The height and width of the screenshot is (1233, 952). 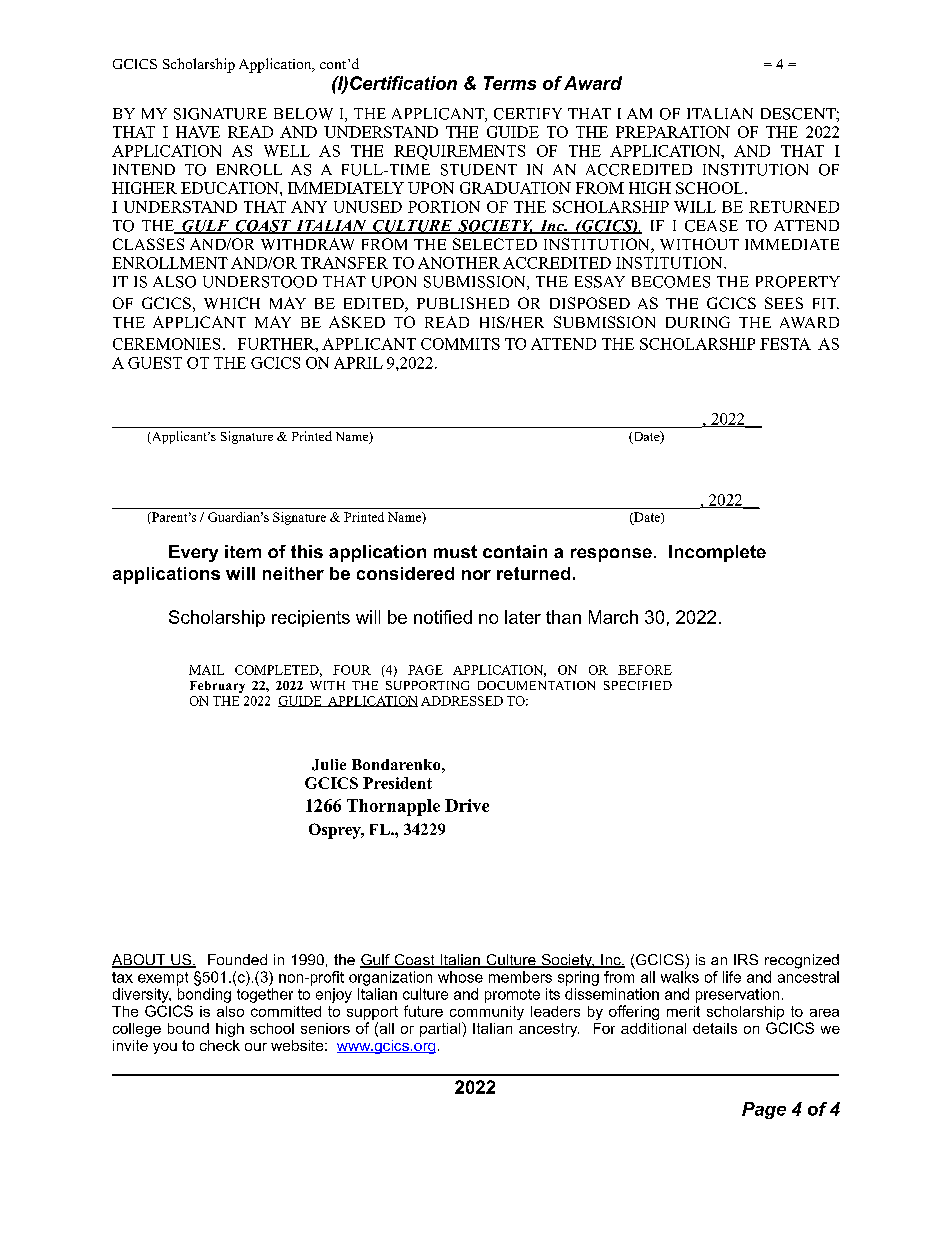 What do you see at coordinates (188, 1028) in the screenshot?
I see `bound` at bounding box center [188, 1028].
